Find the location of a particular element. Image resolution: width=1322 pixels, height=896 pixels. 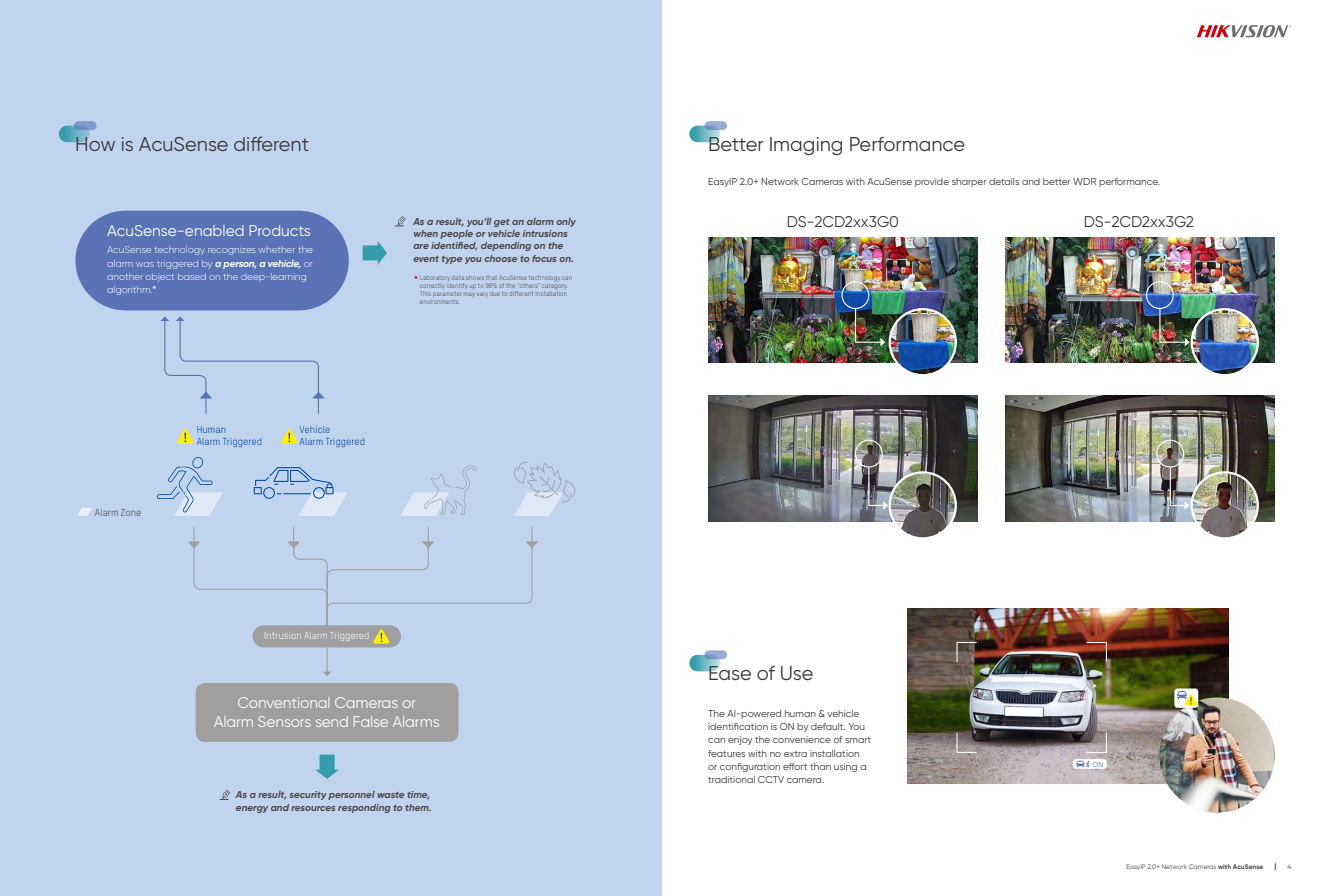

others is located at coordinates (528, 285).
